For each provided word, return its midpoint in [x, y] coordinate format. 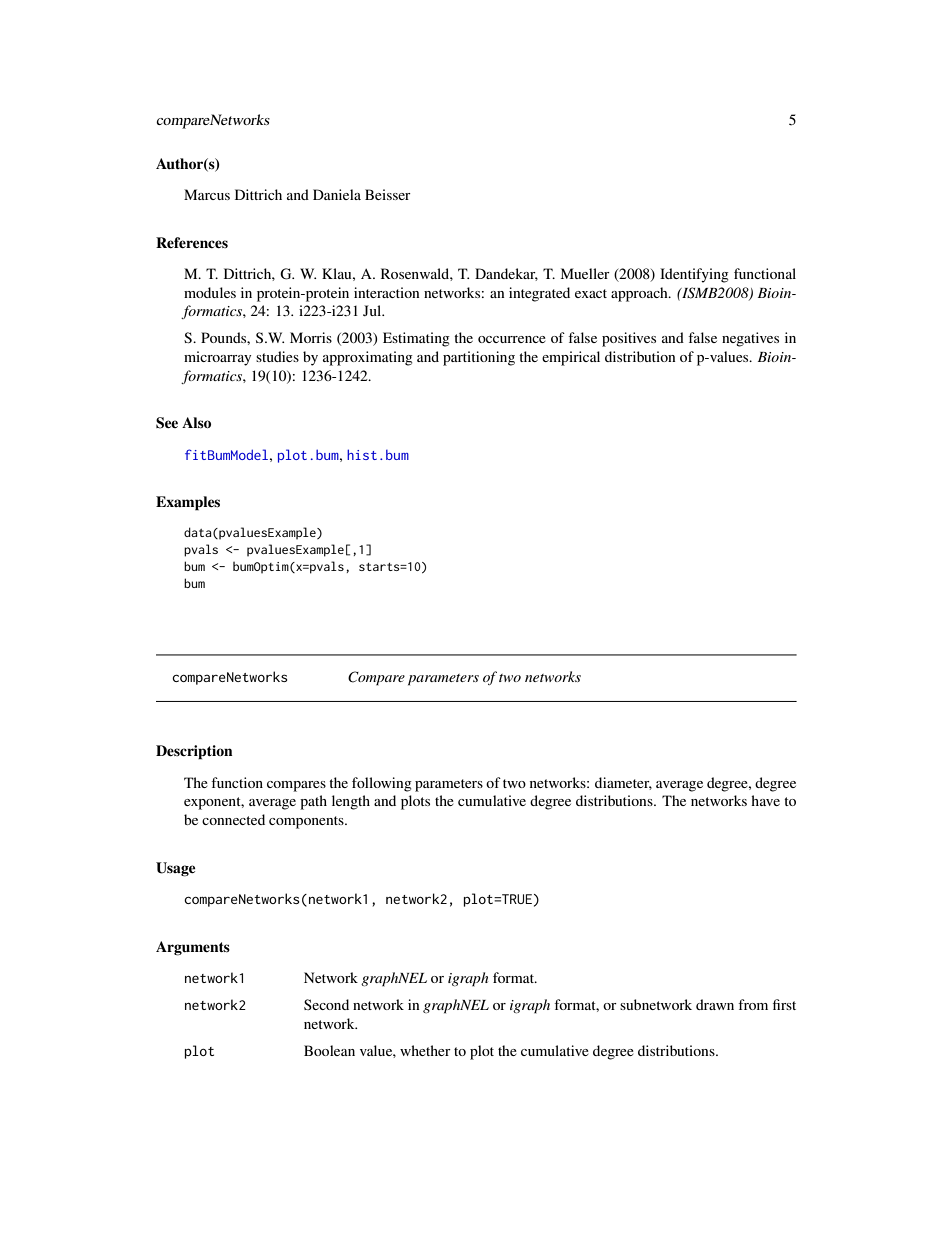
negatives [750, 339]
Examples [188, 503]
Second [326, 1004]
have [765, 800]
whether [425, 1050]
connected [233, 819]
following [382, 784]
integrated [539, 294]
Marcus [207, 194]
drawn [715, 1004]
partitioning [479, 358]
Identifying [694, 275]
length [351, 802]
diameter [623, 783]
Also [196, 422]
